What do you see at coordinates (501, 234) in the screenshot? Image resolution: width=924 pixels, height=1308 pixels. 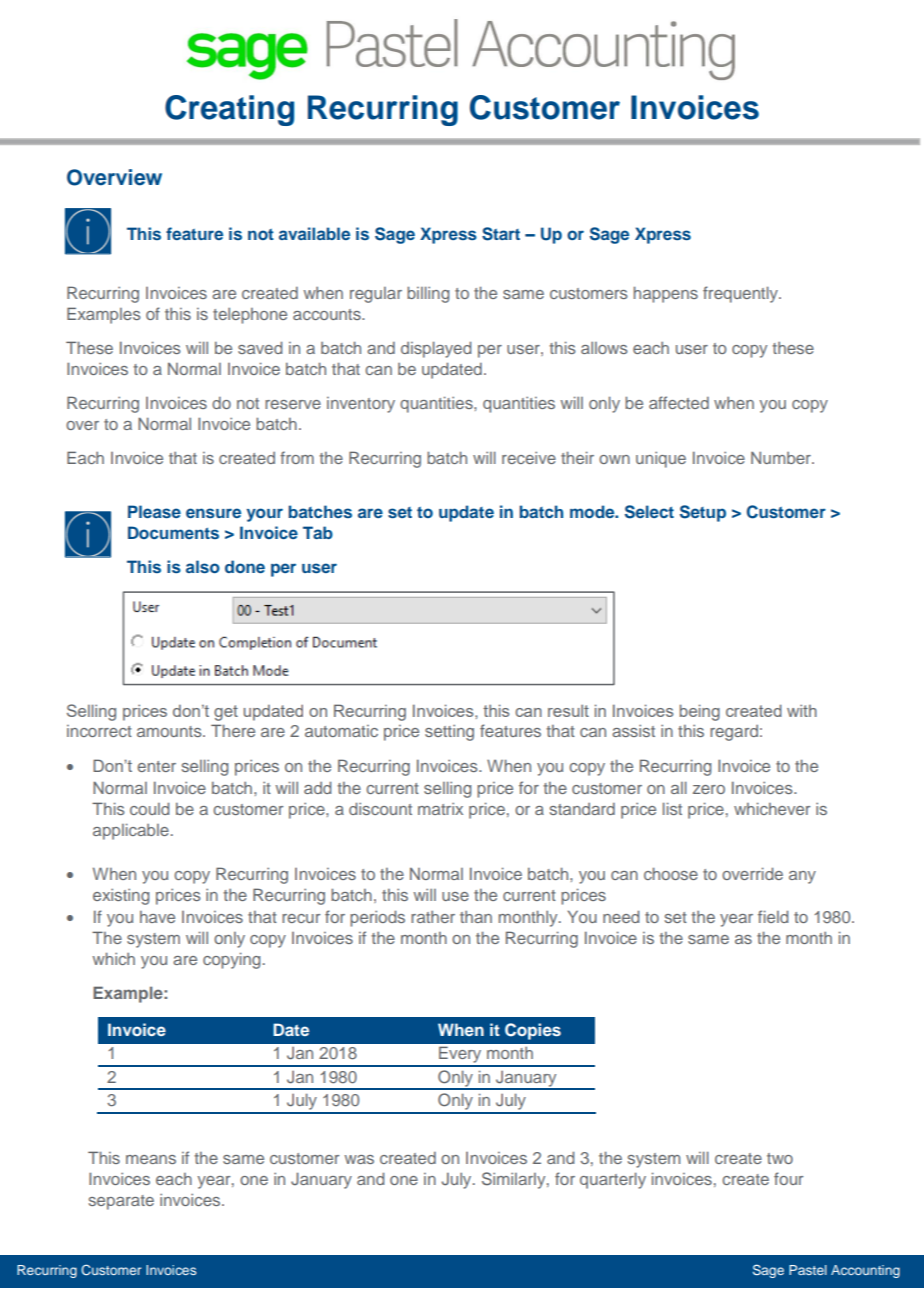 I see `Start` at bounding box center [501, 234].
